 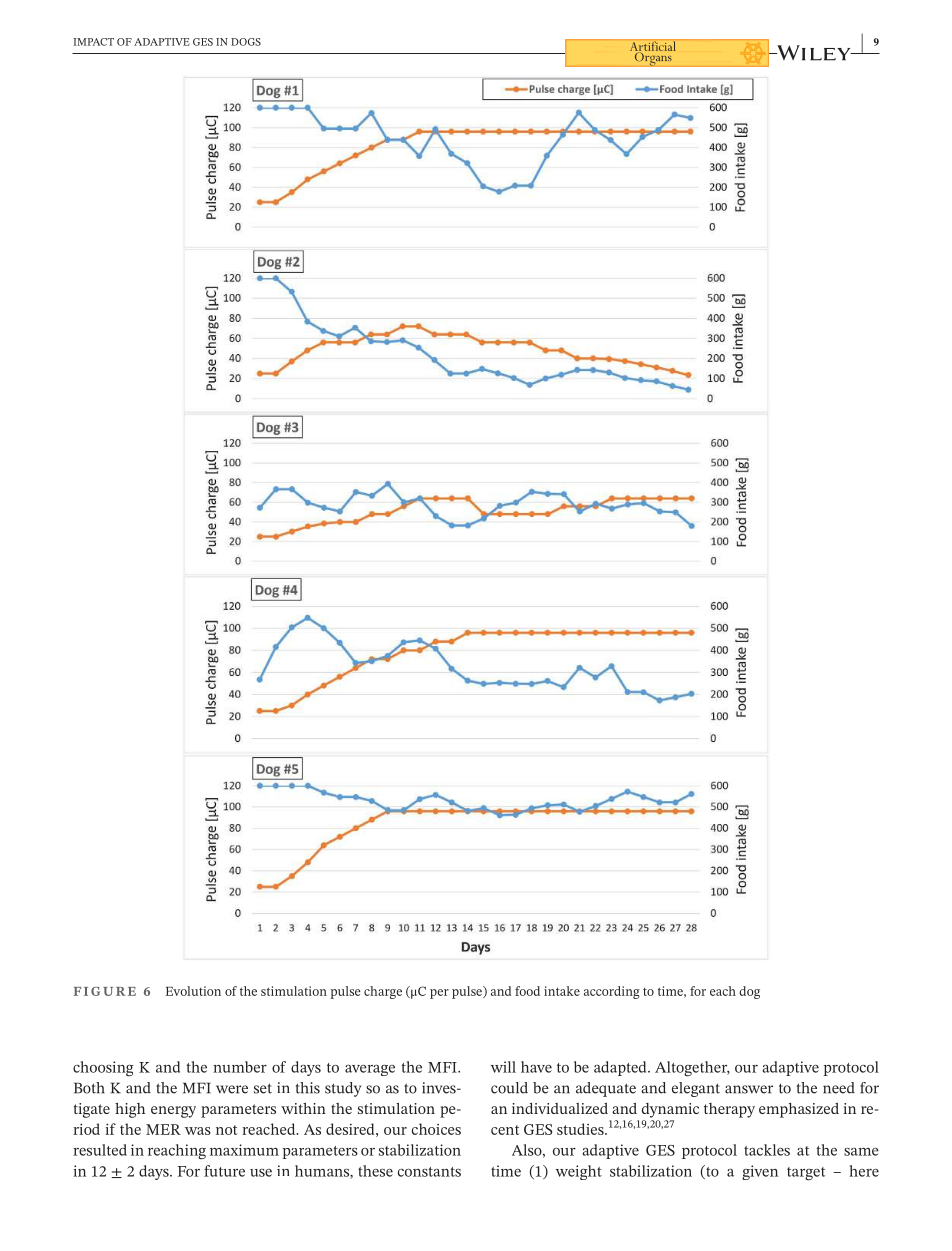 What do you see at coordinates (103, 1068) in the screenshot?
I see `choosing` at bounding box center [103, 1068].
